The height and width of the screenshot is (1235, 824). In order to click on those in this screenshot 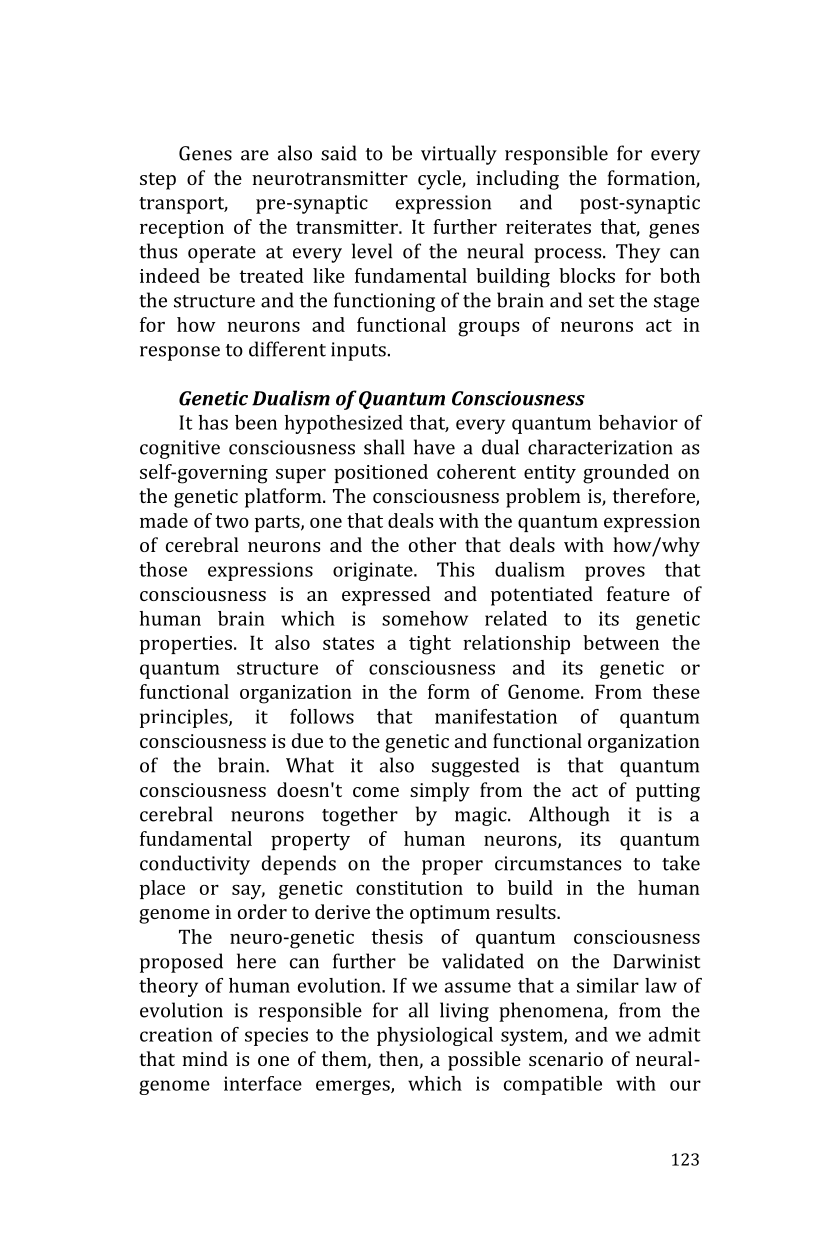, I will do `click(163, 569)`.
